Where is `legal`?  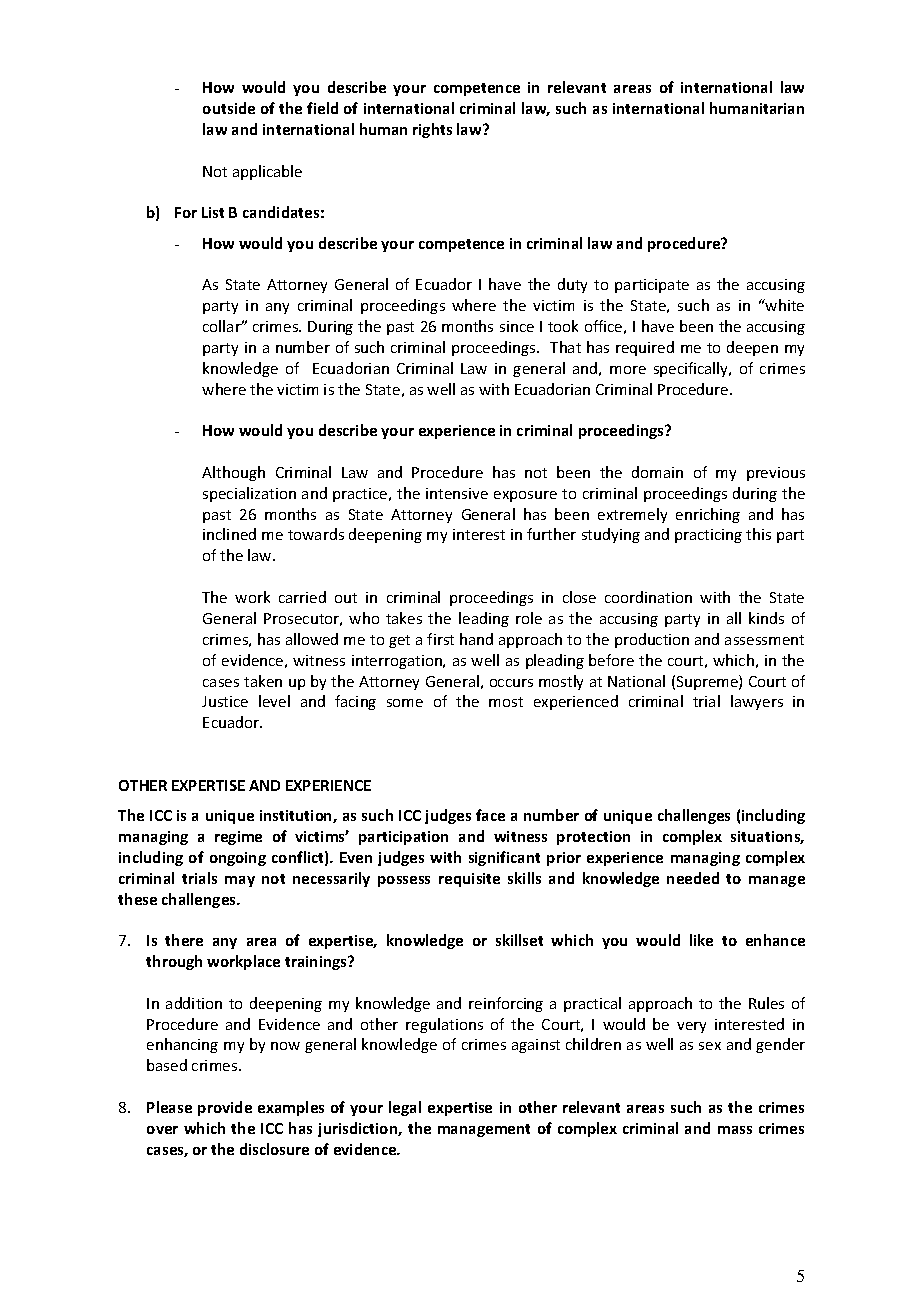 legal is located at coordinates (405, 1108).
